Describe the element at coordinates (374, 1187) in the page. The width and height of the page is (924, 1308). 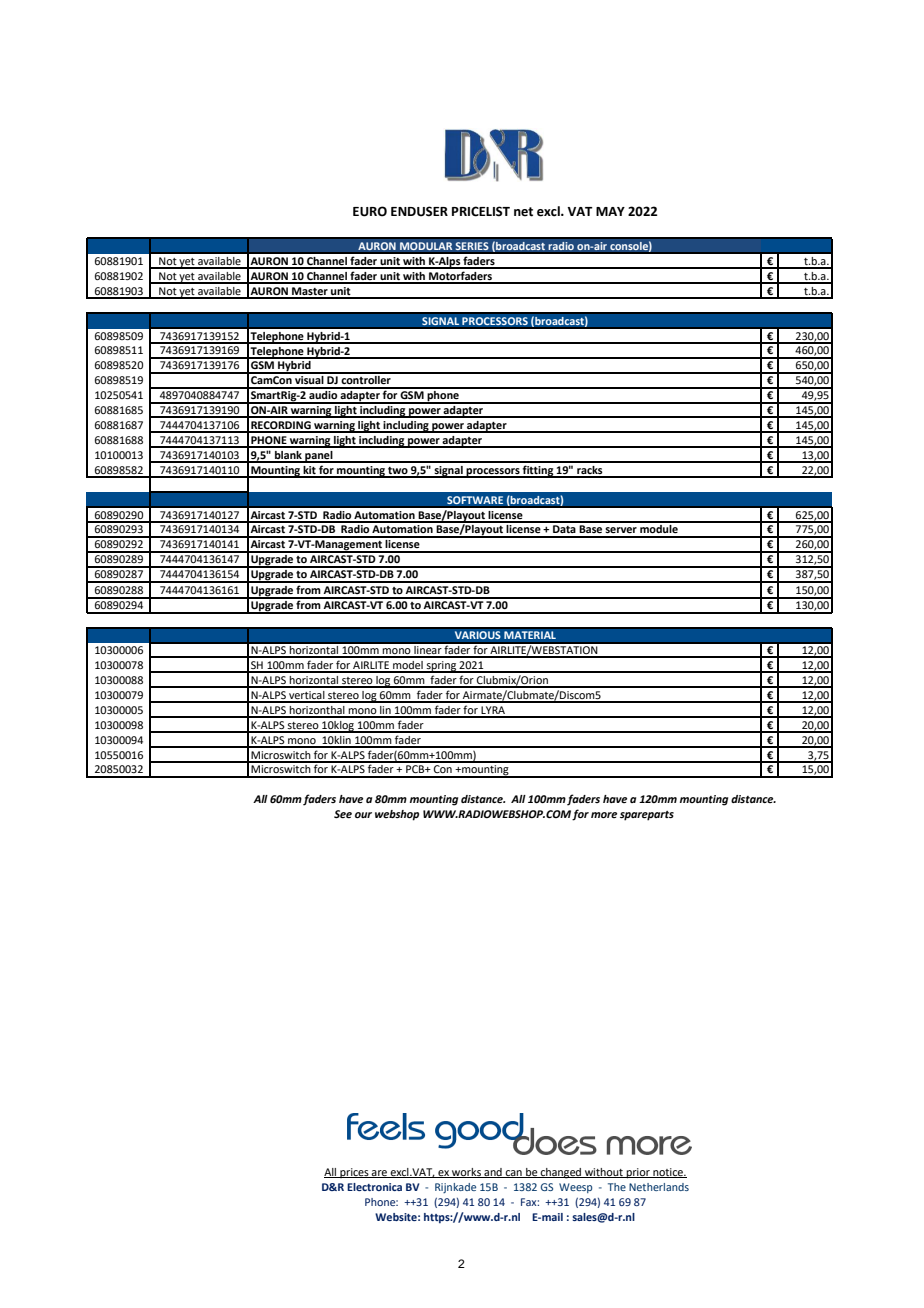
I see `Electronica` at that location.
